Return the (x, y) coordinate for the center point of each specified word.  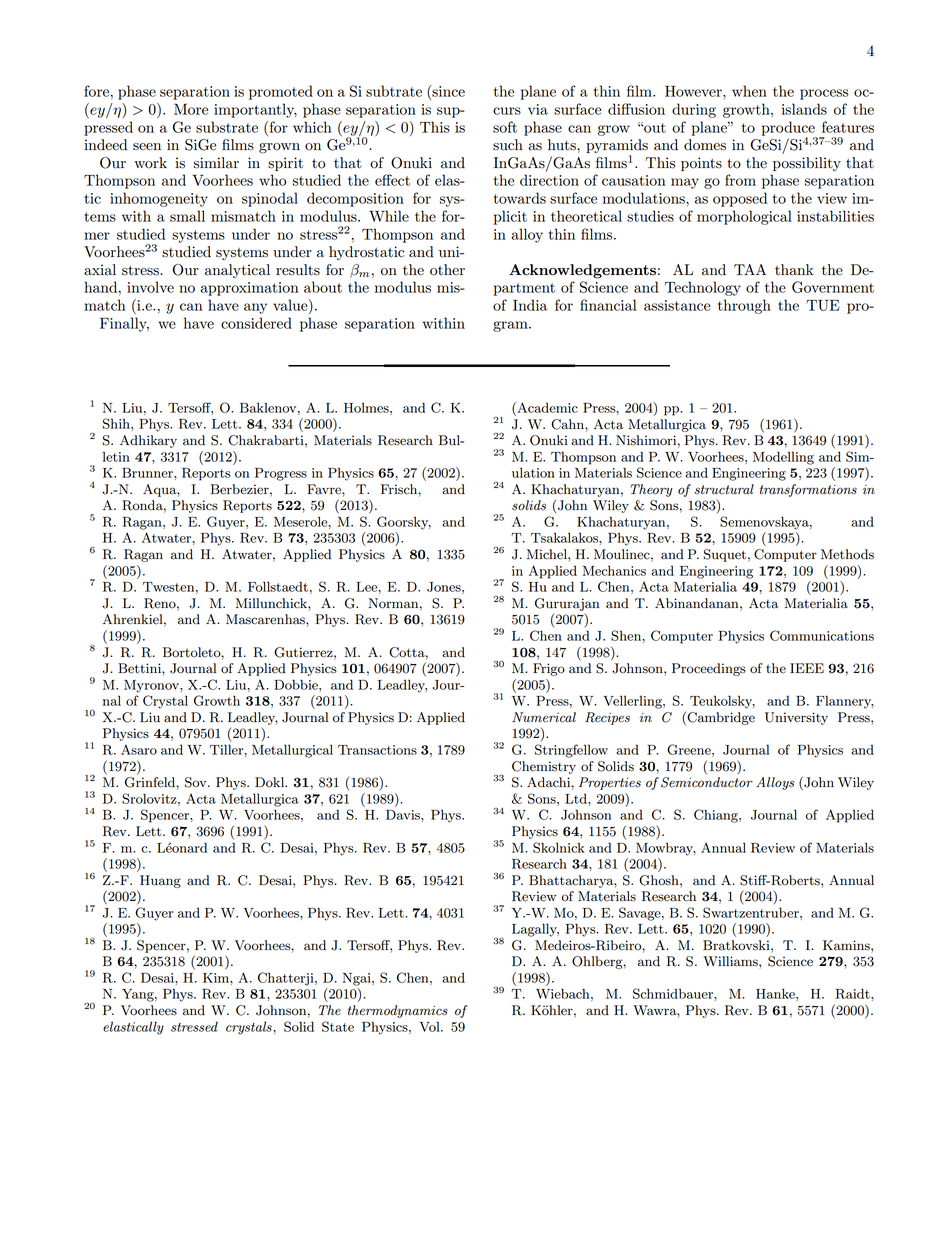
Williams (731, 961)
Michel (548, 554)
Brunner (148, 473)
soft (505, 127)
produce (789, 129)
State (338, 1026)
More (191, 109)
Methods (847, 554)
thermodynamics (398, 1011)
